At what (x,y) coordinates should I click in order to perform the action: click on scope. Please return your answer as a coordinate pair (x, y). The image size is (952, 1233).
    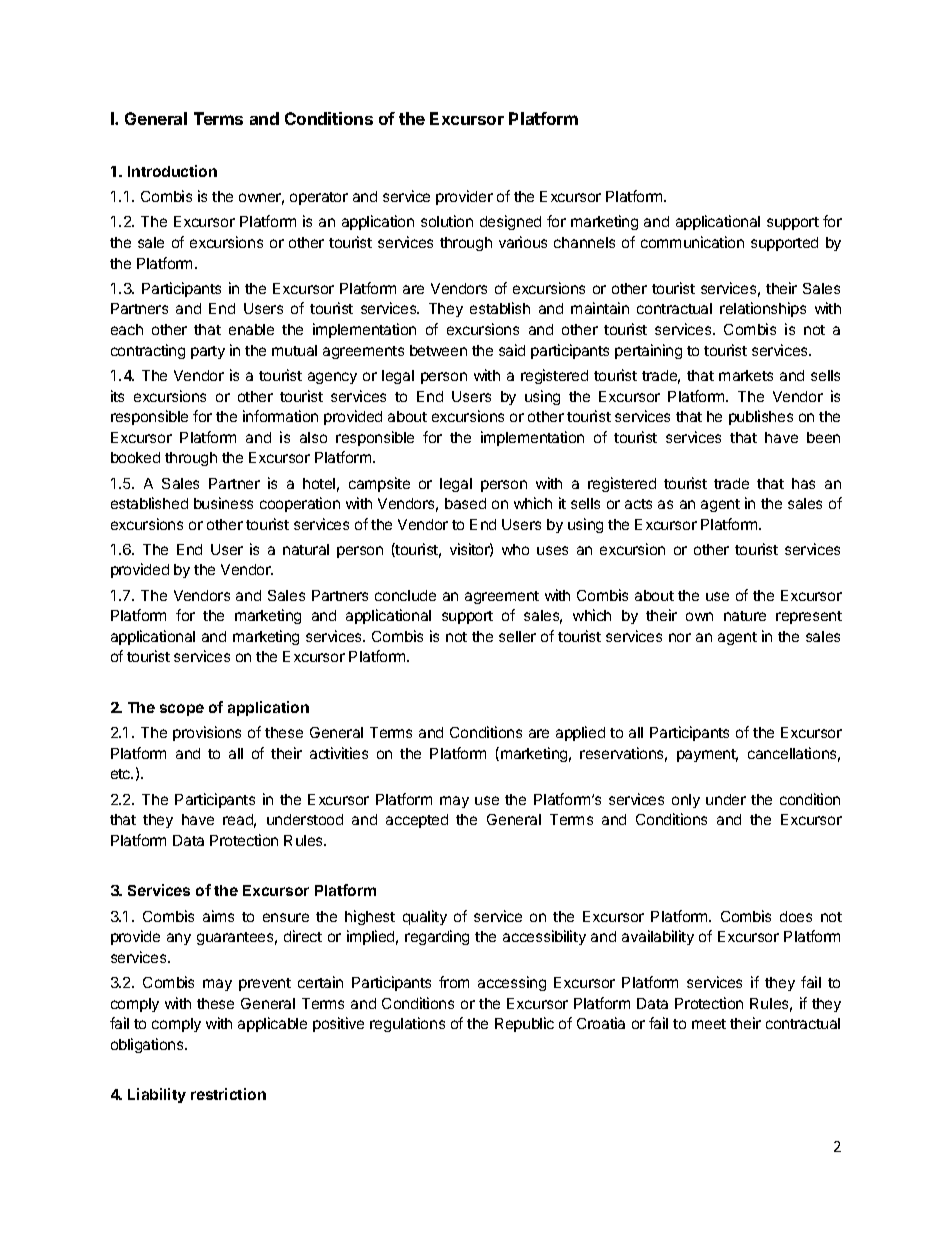
    Looking at the image, I should click on (182, 710).
